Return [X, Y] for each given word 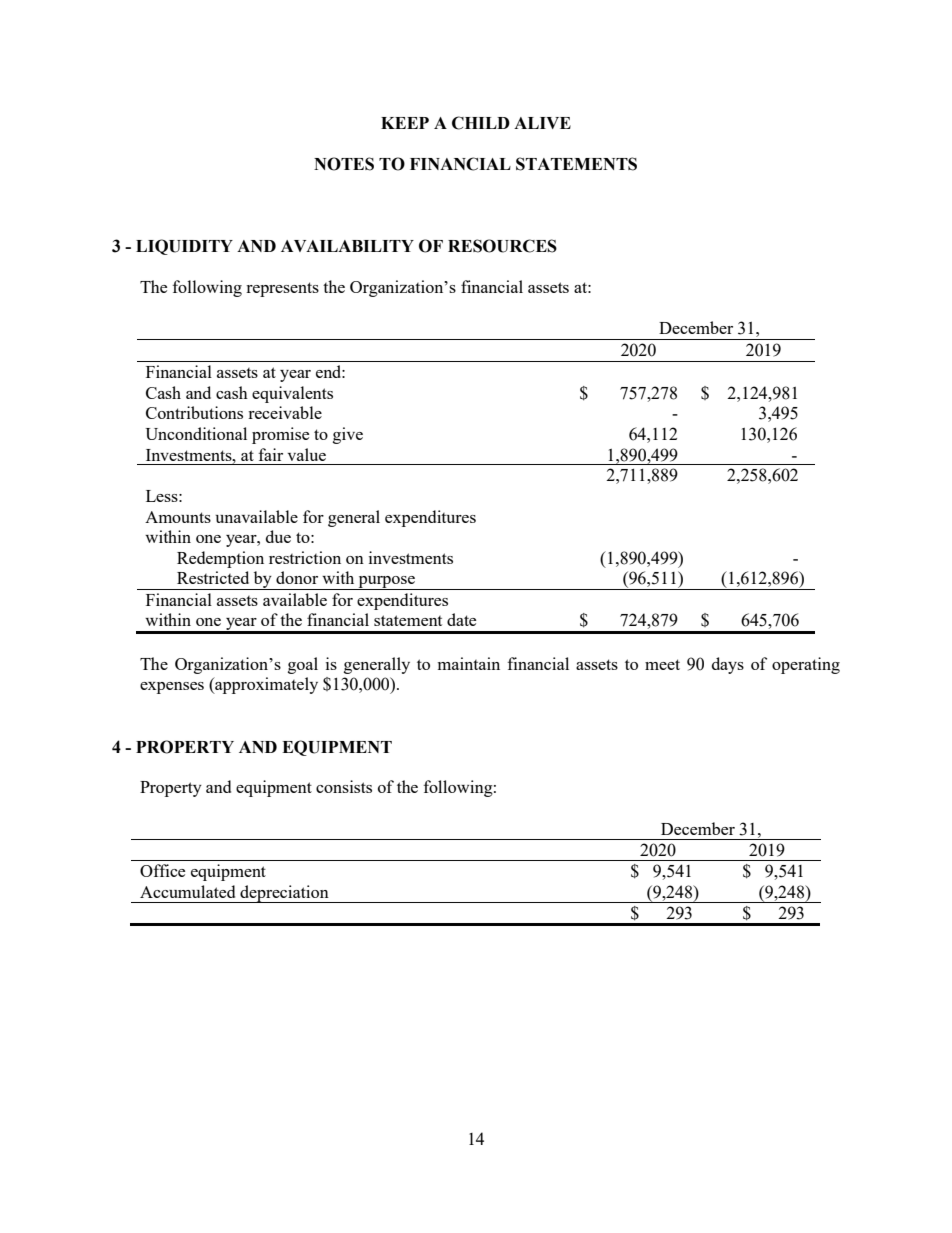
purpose [386, 583]
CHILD [481, 123]
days [728, 665]
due [278, 536]
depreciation [284, 894]
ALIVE [542, 123]
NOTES [344, 164]
